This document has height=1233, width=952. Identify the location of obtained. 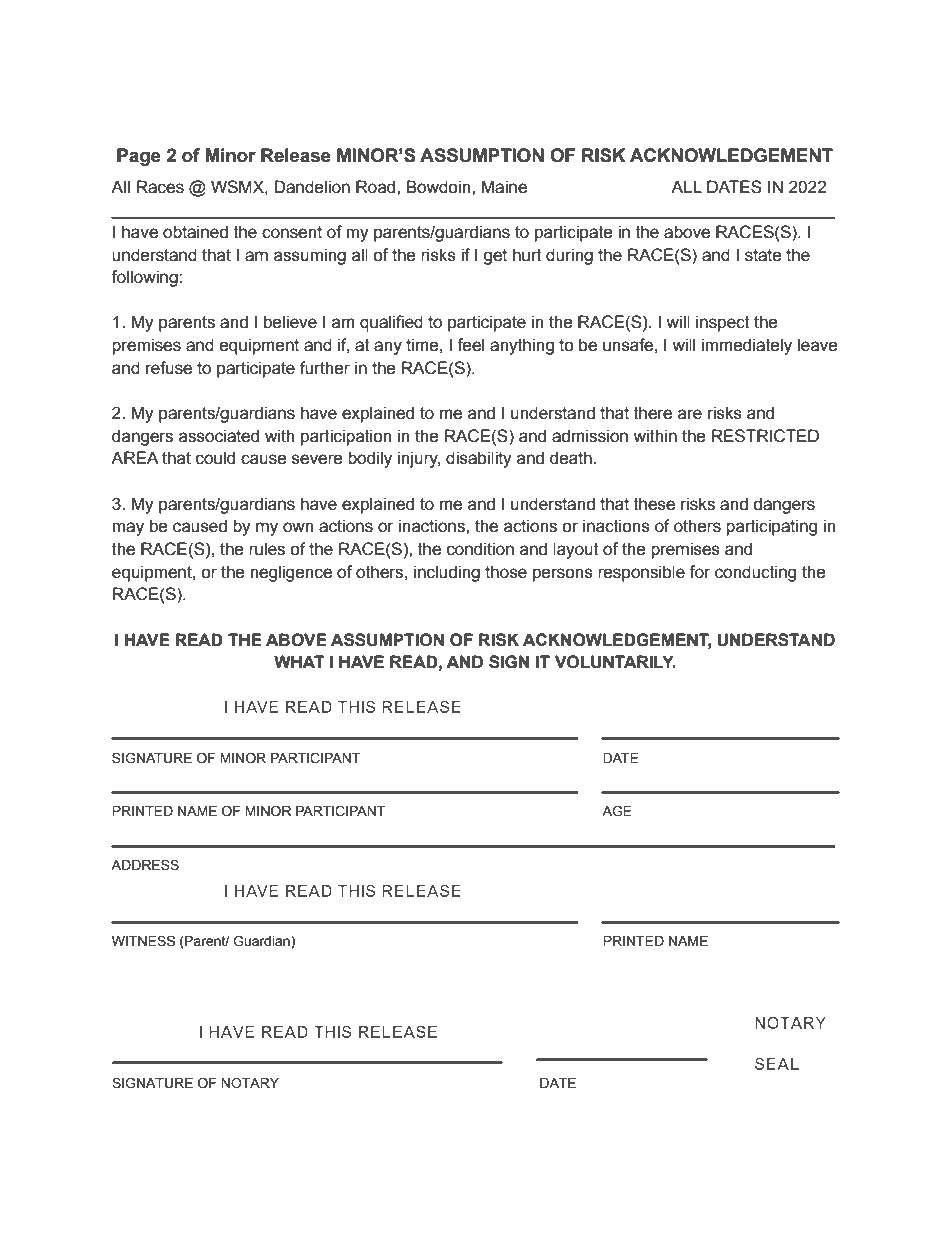
(195, 232).
